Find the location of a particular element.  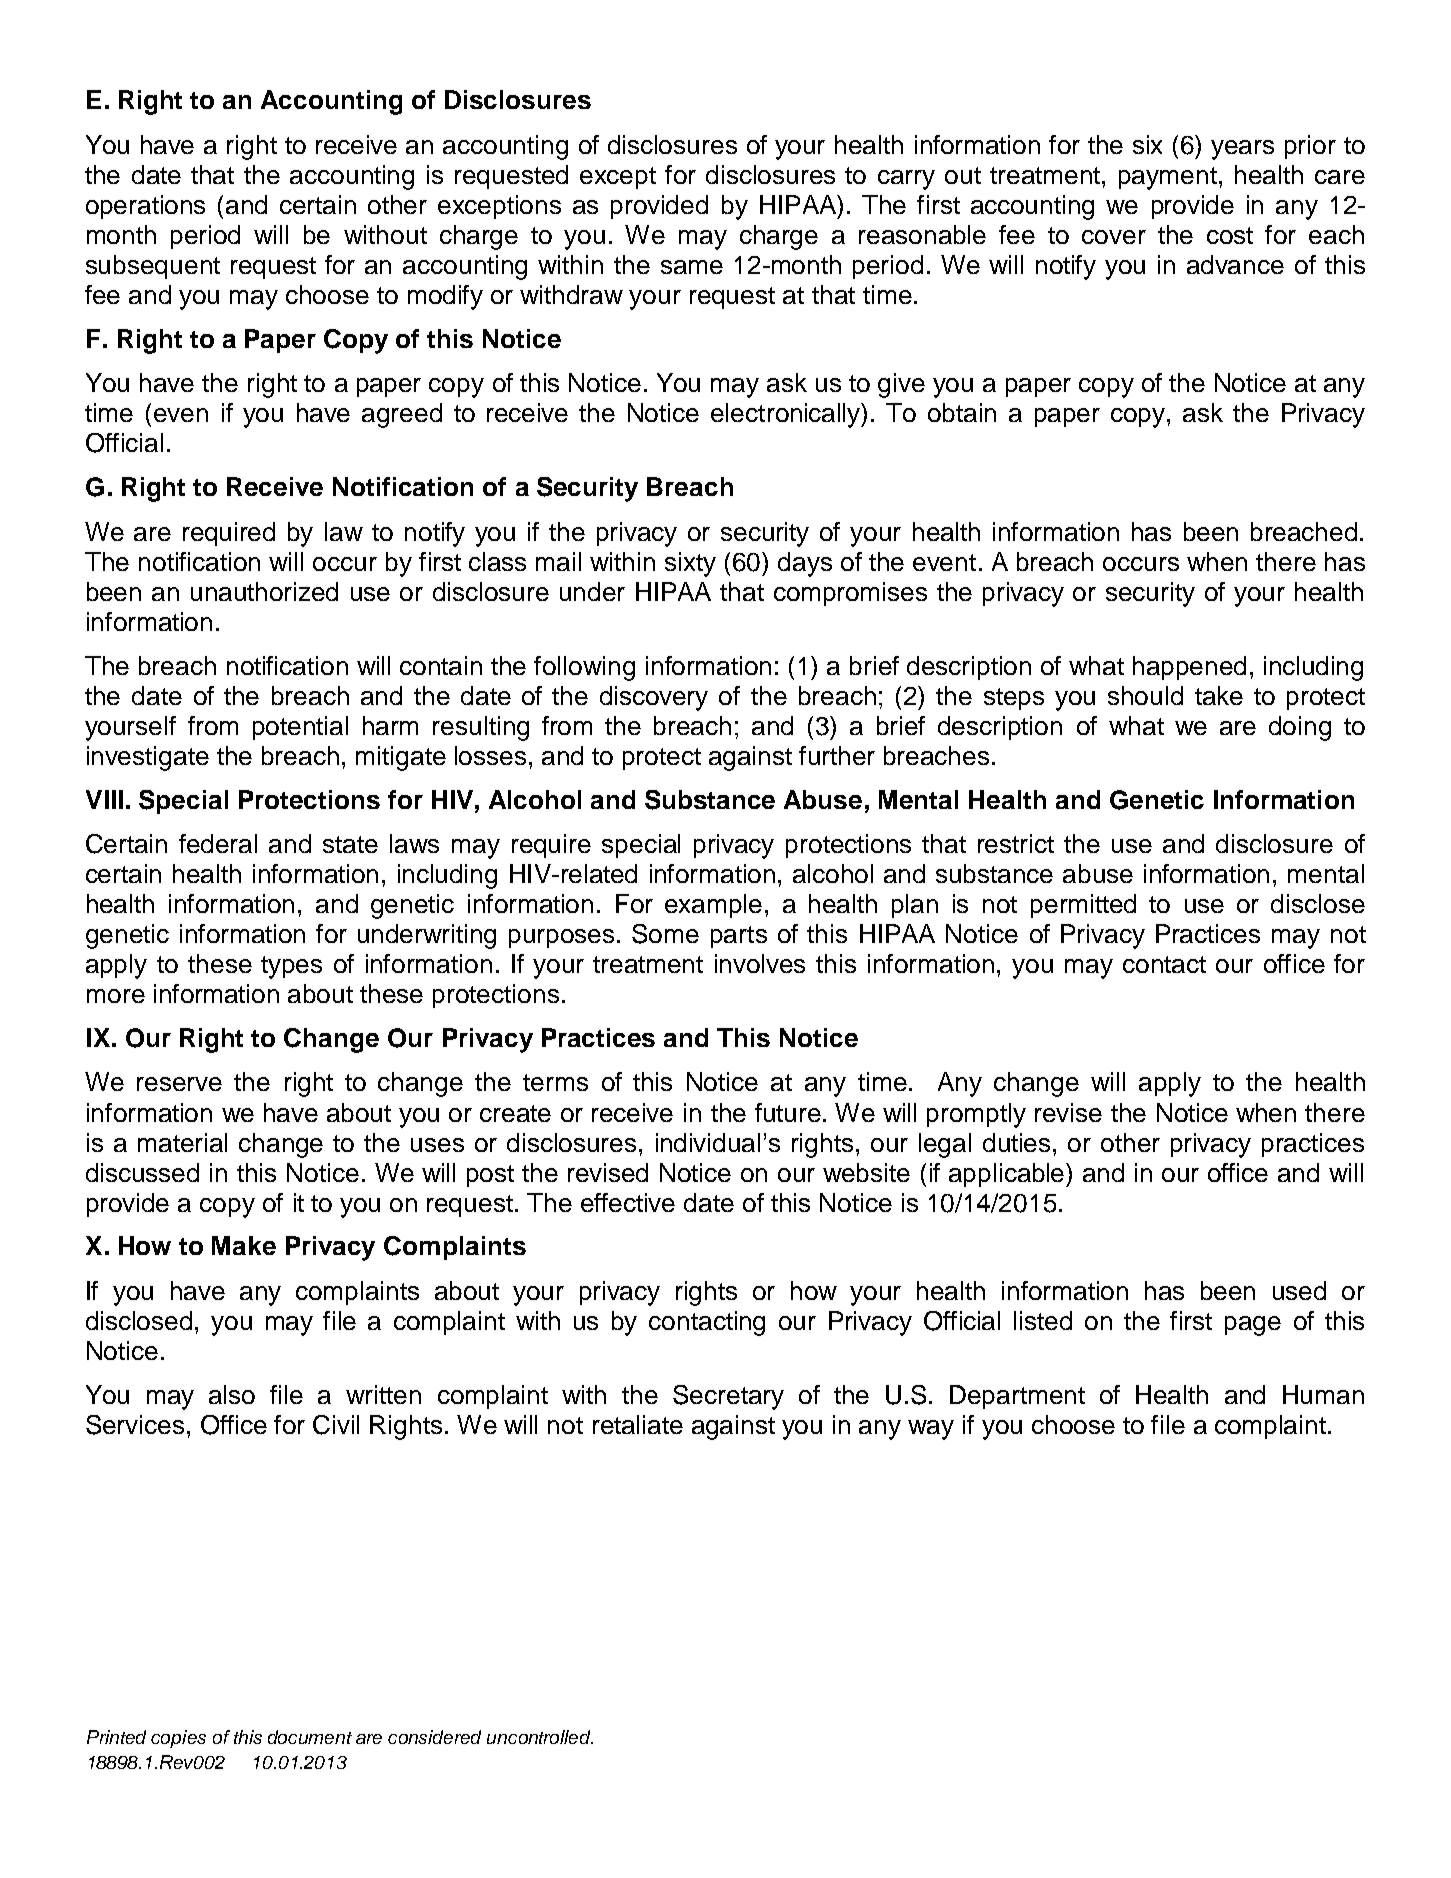

unauthorized is located at coordinates (264, 591).
